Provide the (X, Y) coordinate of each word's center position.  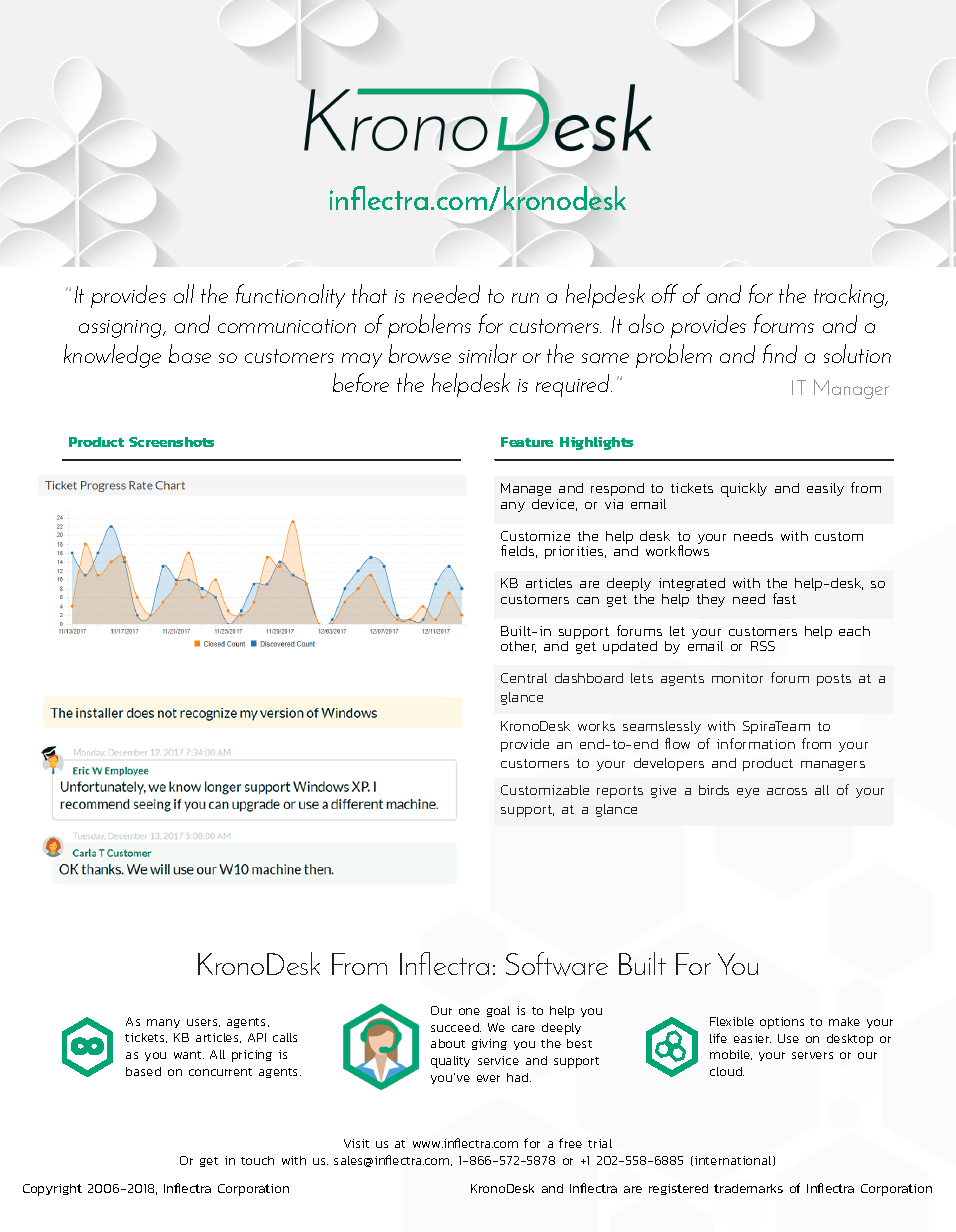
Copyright (52, 1190)
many (163, 1023)
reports (620, 792)
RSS (763, 646)
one (469, 1011)
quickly (744, 490)
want (189, 1055)
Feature (527, 442)
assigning (121, 329)
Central (524, 678)
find (780, 353)
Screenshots (171, 442)
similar (488, 353)
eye (748, 793)
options (782, 1023)
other (518, 647)
